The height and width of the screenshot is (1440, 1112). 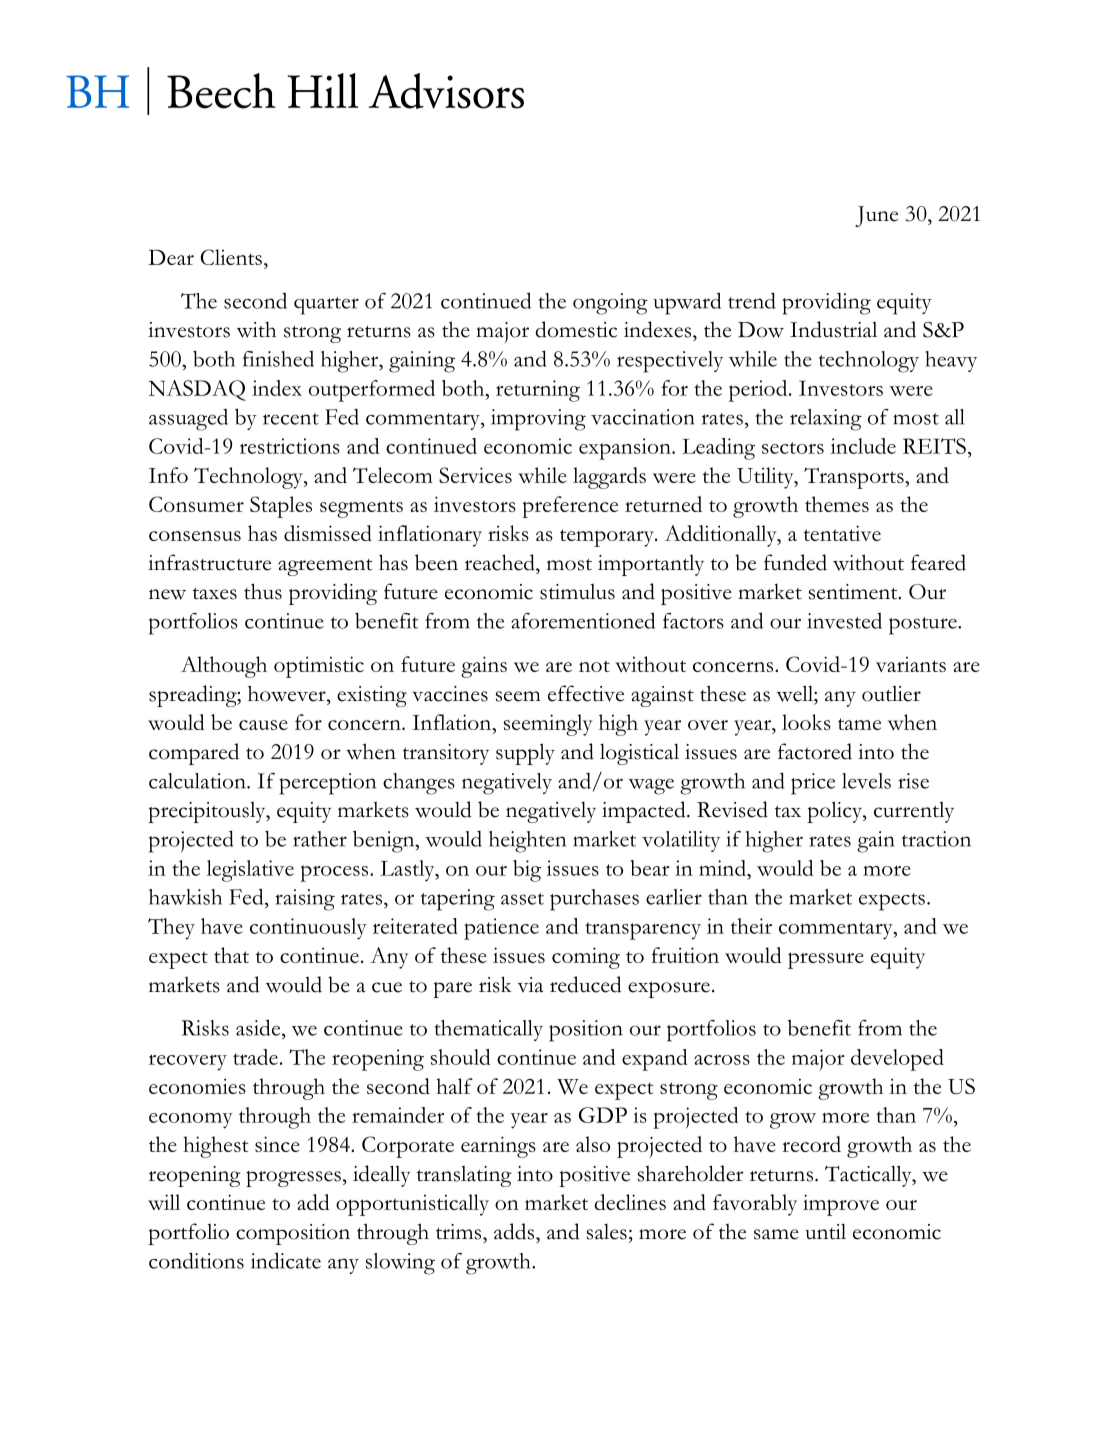 What do you see at coordinates (876, 216) in the screenshot?
I see `June` at bounding box center [876, 216].
